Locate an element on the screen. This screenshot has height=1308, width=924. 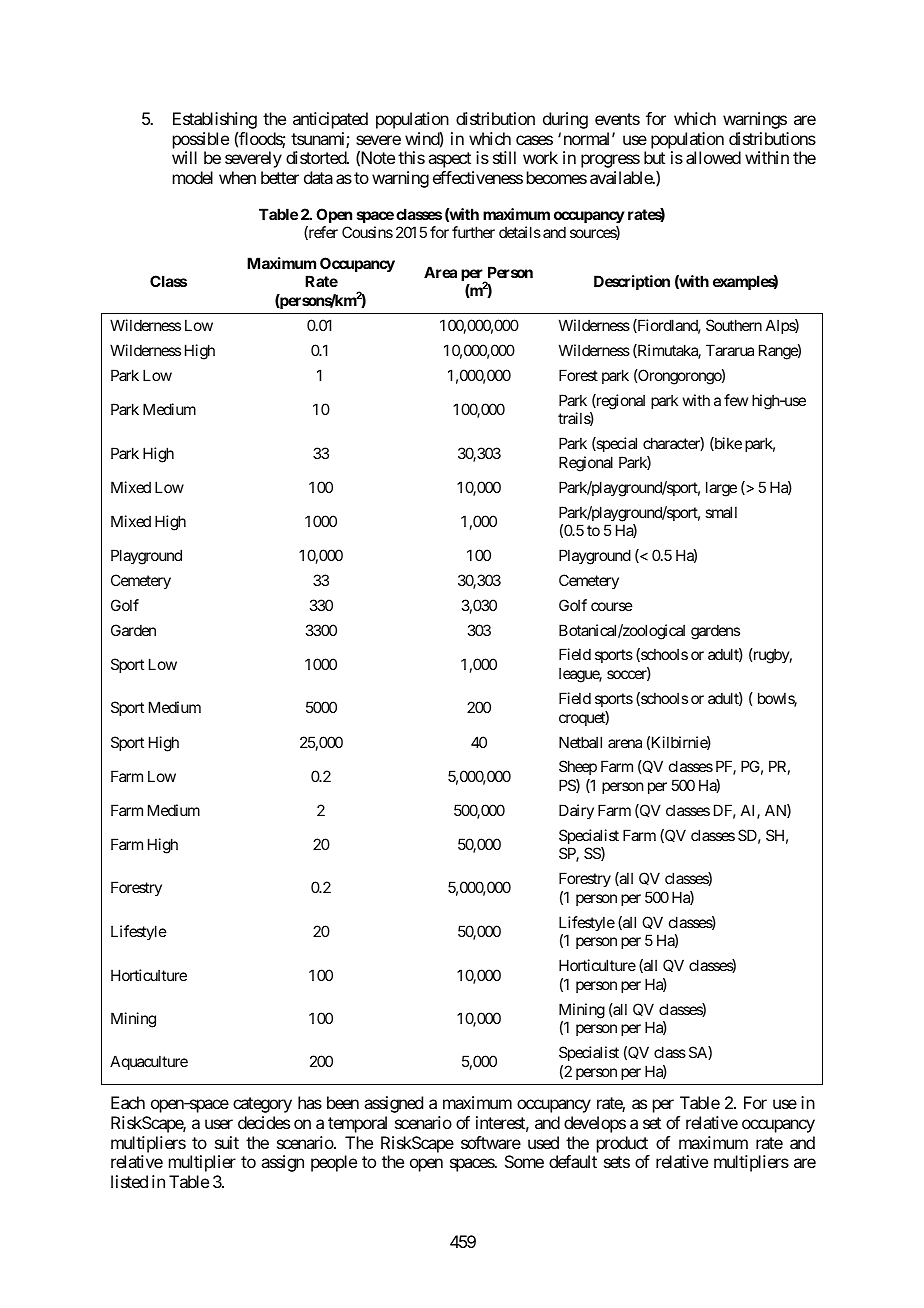
aspect is located at coordinates (449, 160).
